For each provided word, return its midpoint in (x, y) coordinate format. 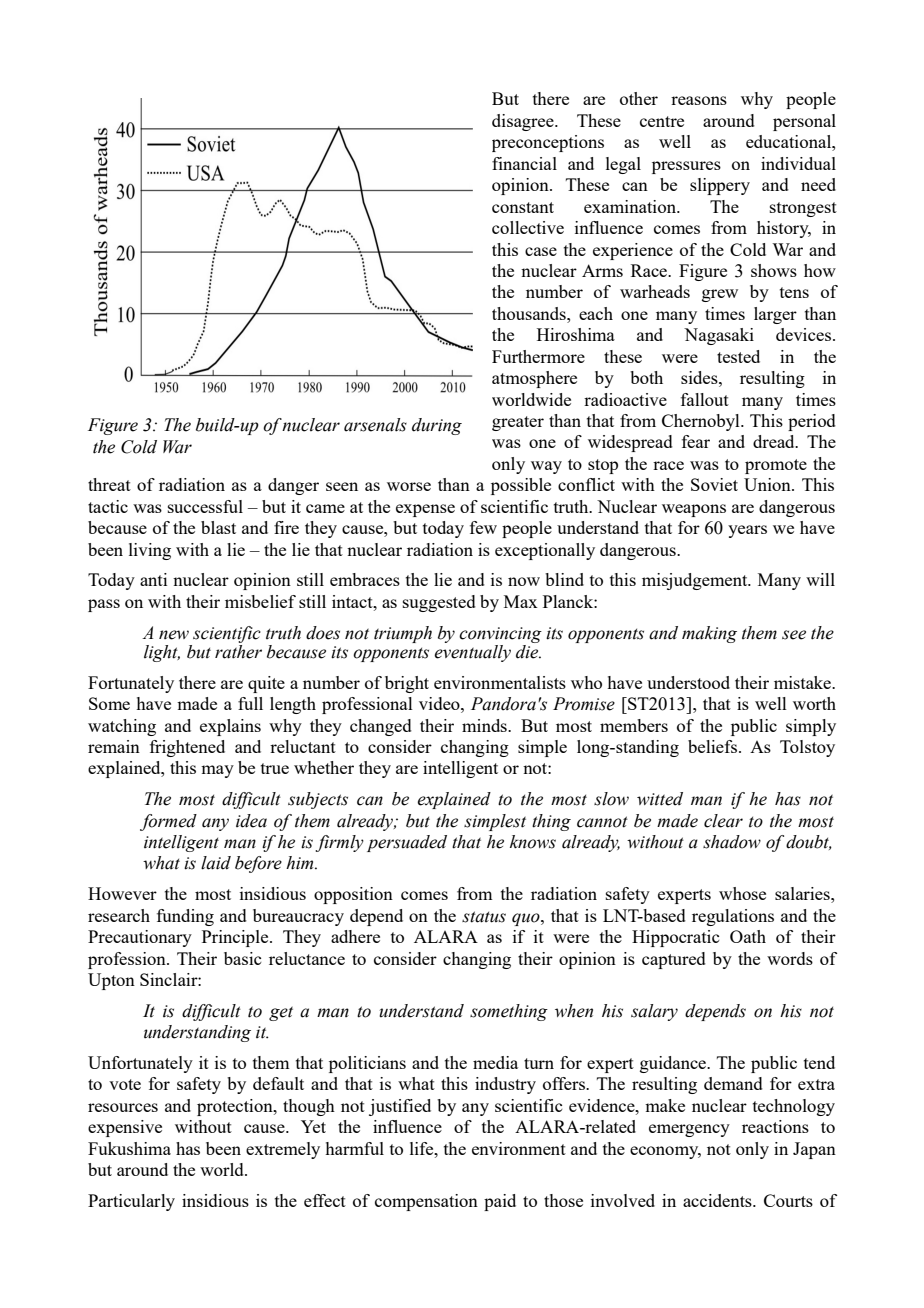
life (423, 1148)
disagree (524, 122)
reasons (699, 100)
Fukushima (129, 1148)
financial (524, 163)
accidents (718, 1200)
